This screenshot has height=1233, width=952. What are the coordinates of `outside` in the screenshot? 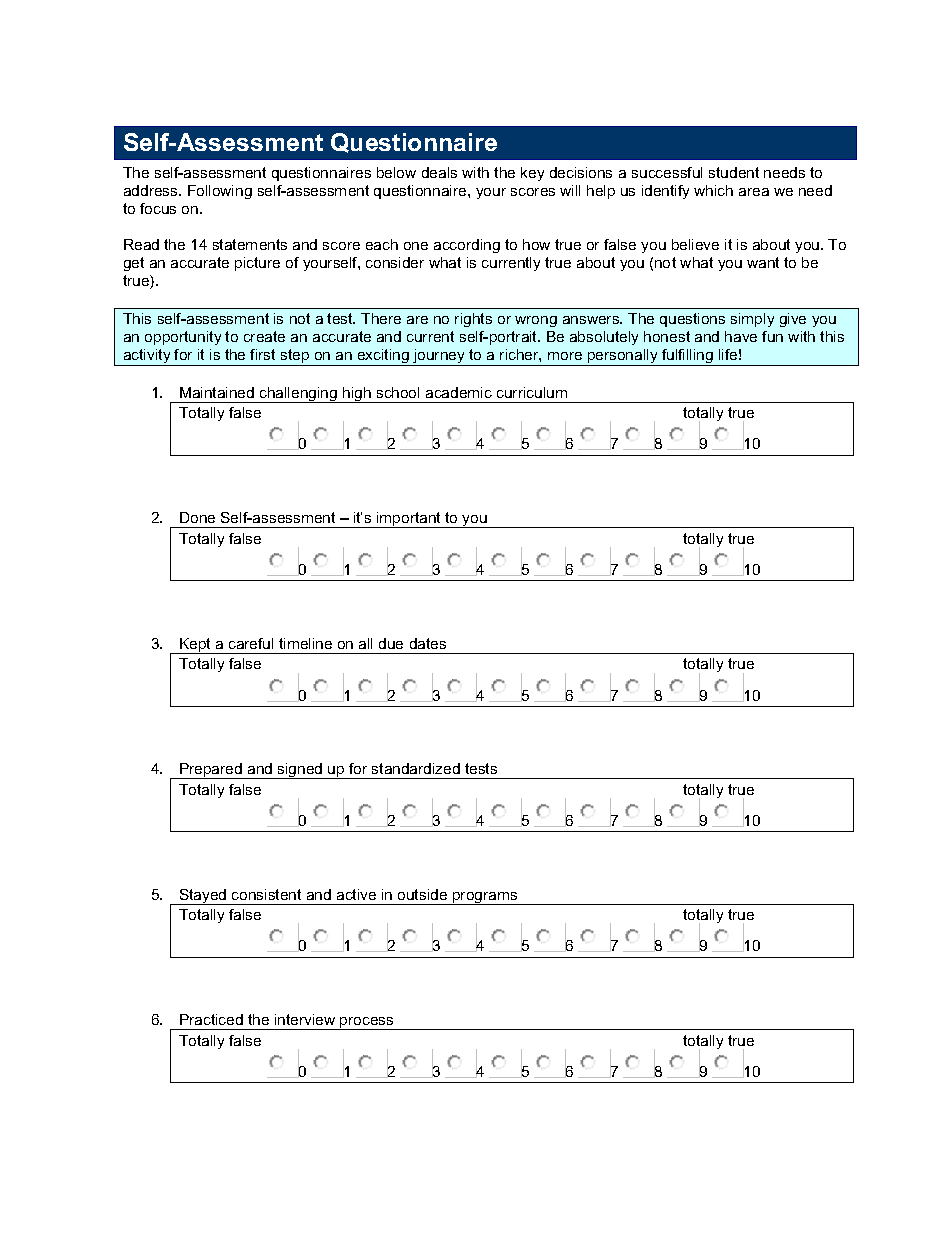 It's located at (422, 894).
